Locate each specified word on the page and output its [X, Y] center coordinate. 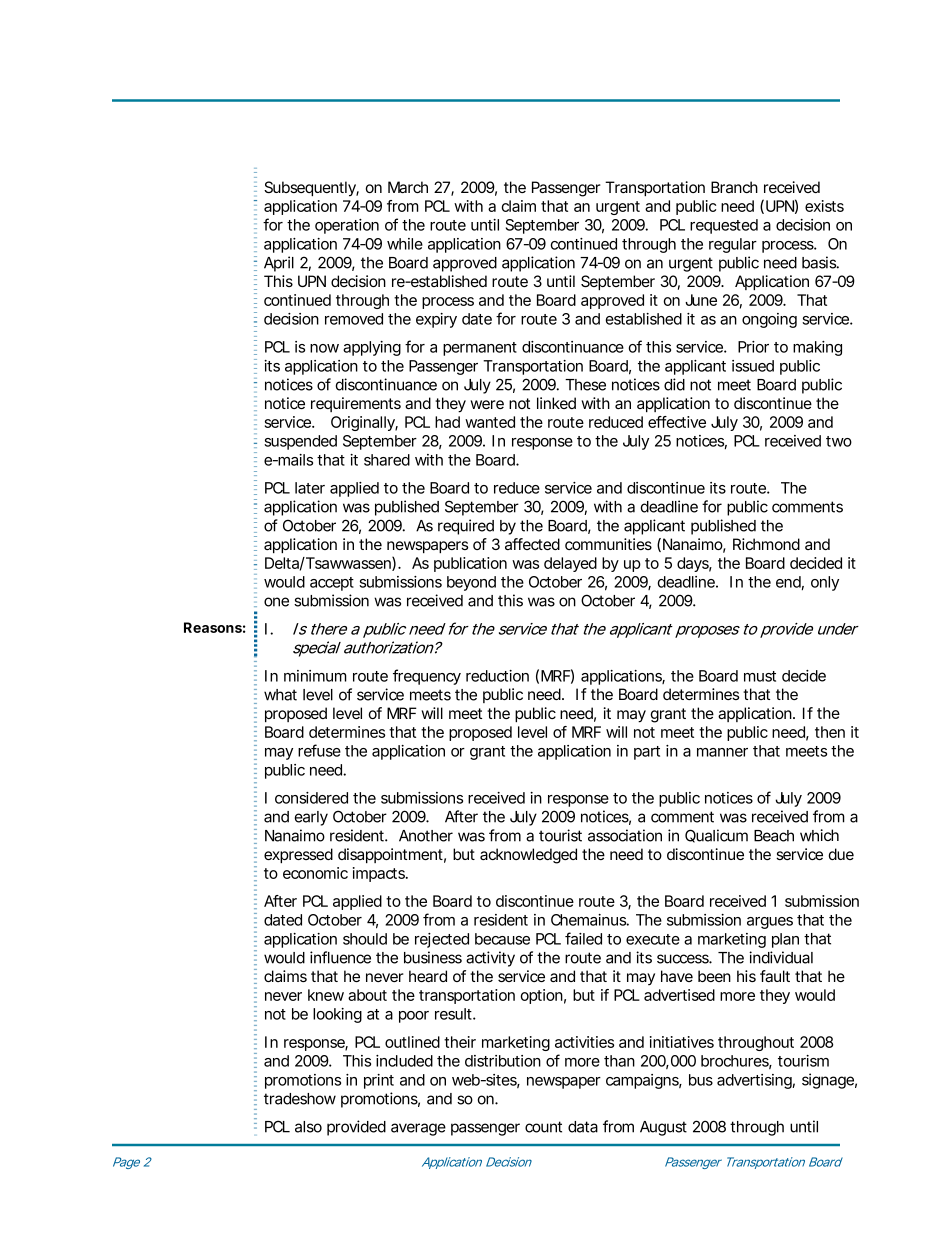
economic [315, 873]
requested [724, 226]
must [760, 676]
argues [770, 923]
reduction [497, 676]
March [408, 187]
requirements [356, 404]
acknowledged [528, 856]
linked [556, 403]
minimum [315, 676]
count [543, 1127]
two [839, 441]
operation [347, 226]
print [379, 1081]
